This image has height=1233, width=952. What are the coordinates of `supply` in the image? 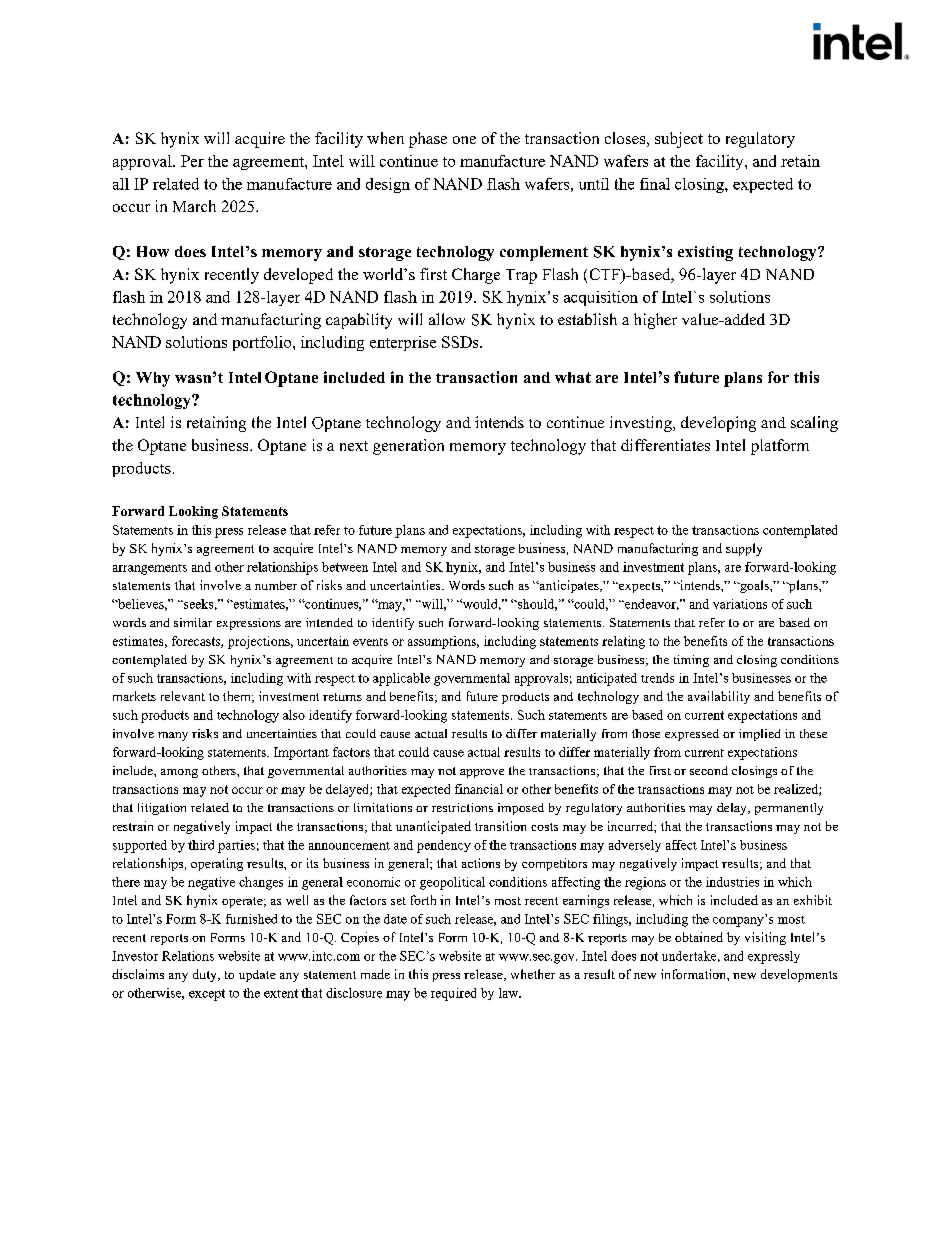 It's located at (744, 549).
